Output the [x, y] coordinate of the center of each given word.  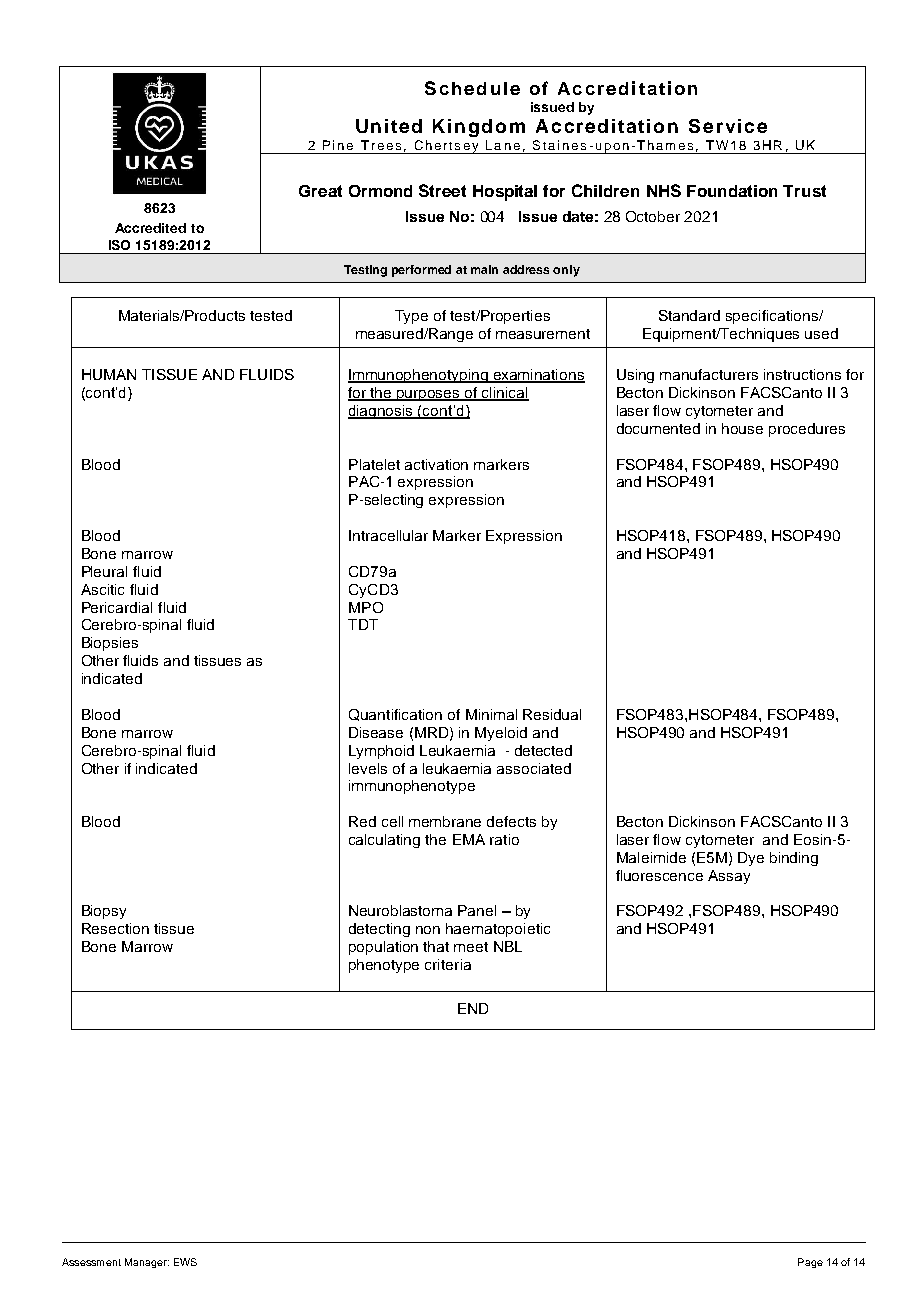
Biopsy [104, 912]
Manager [147, 1263]
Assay [729, 877]
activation [436, 464]
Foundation [732, 191]
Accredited [150, 228]
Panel [477, 910]
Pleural [104, 571]
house [742, 428]
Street [442, 190]
